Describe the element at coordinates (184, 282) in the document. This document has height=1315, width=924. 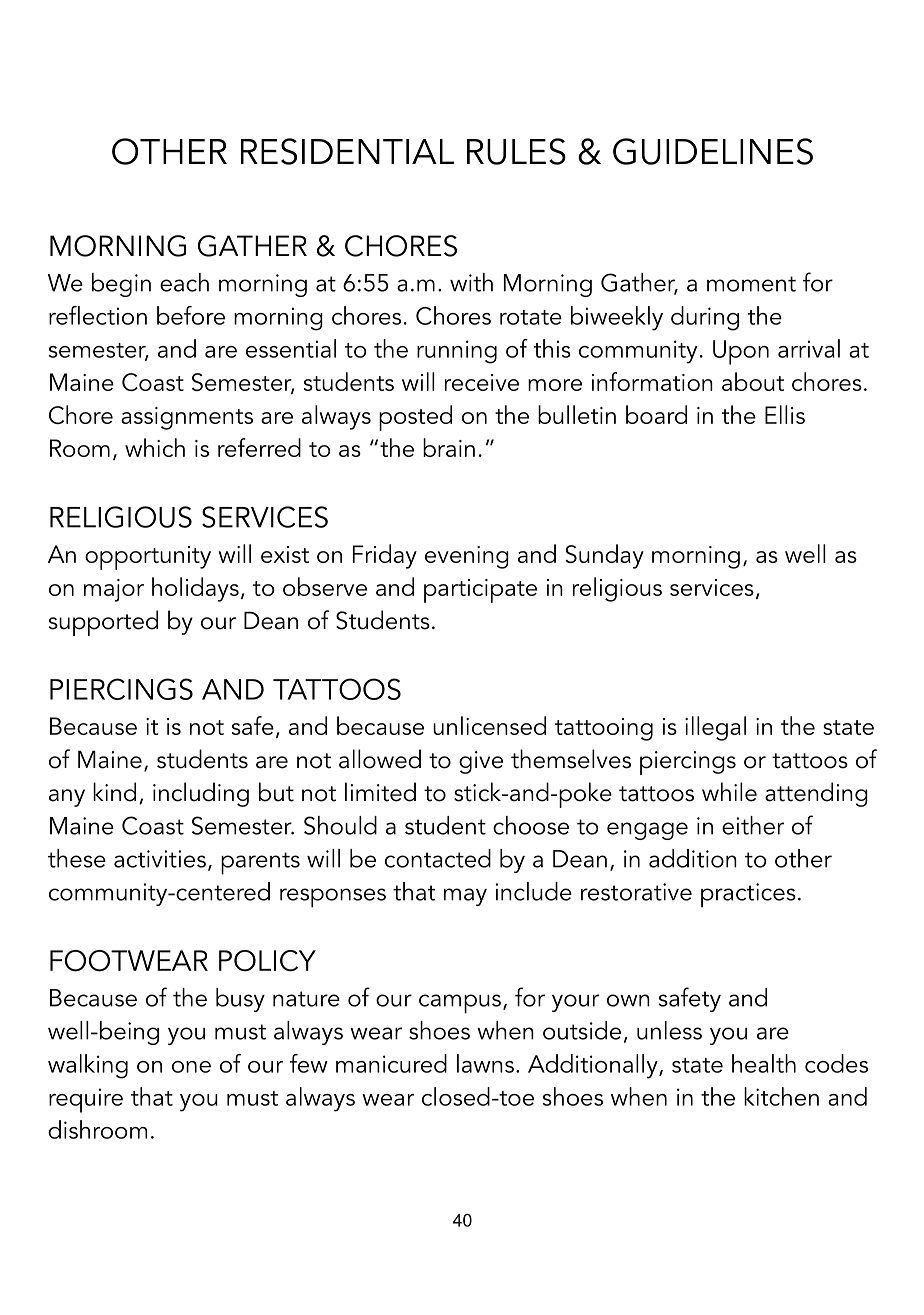
I see `each` at that location.
